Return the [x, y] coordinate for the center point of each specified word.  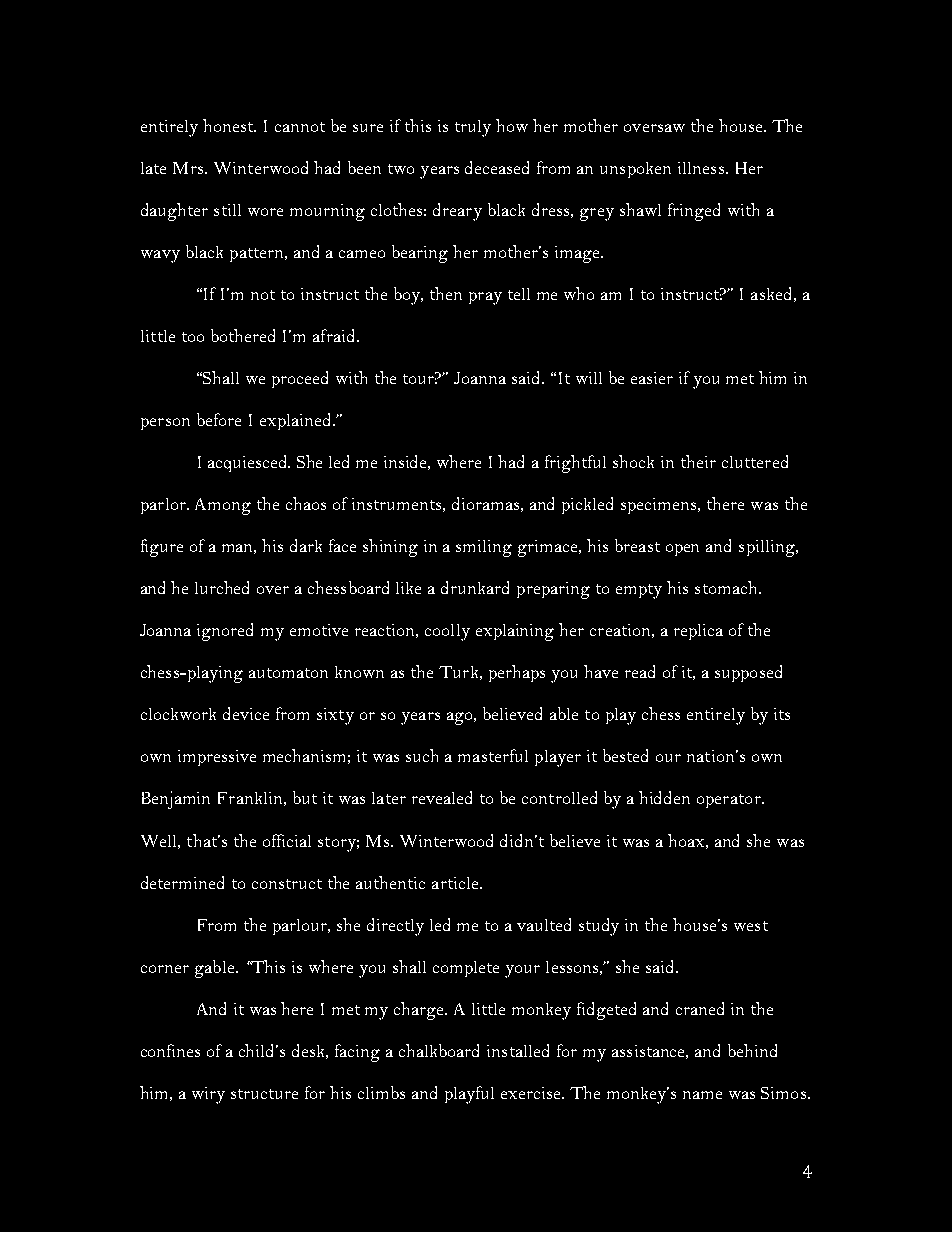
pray [485, 298]
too [193, 337]
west [751, 926]
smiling [484, 548]
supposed [748, 673]
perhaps [517, 673]
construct [287, 884]
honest [229, 125]
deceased [497, 167]
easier [652, 378]
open [682, 550]
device [246, 713]
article [456, 883]
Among [223, 506]
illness [702, 168]
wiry [208, 1095]
